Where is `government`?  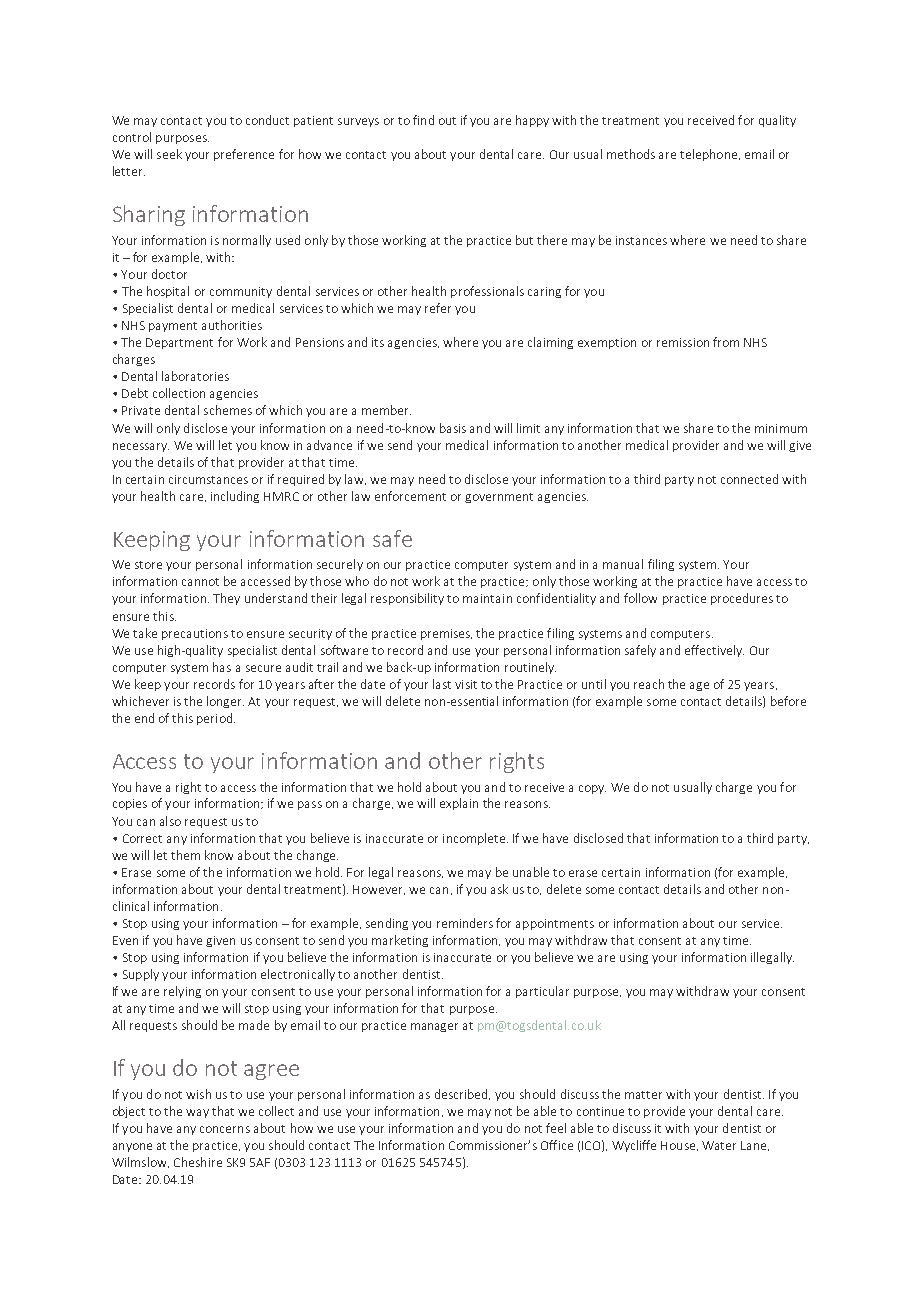 government is located at coordinates (499, 498).
